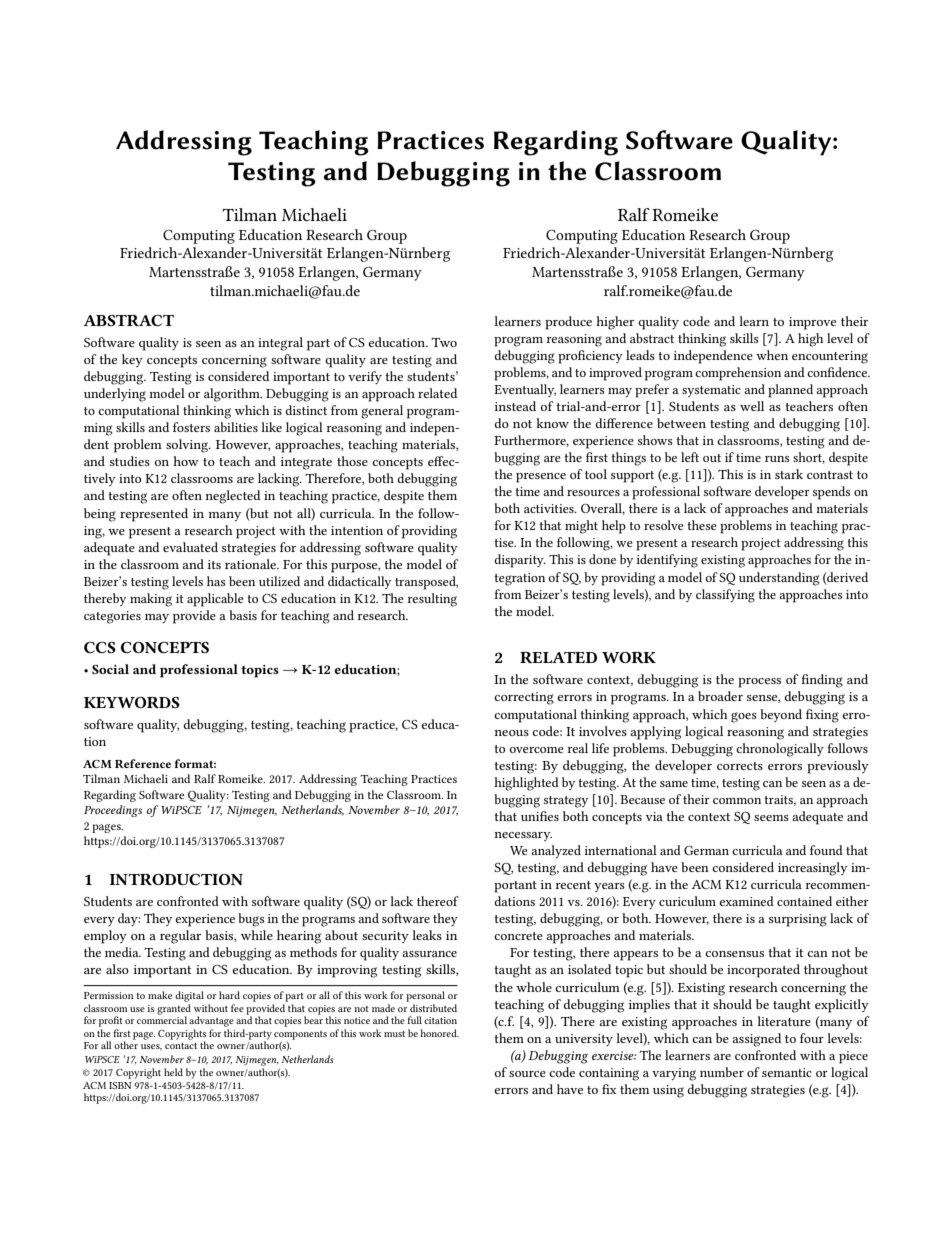 This image has width=952, height=1233. I want to click on honored, so click(439, 1033).
